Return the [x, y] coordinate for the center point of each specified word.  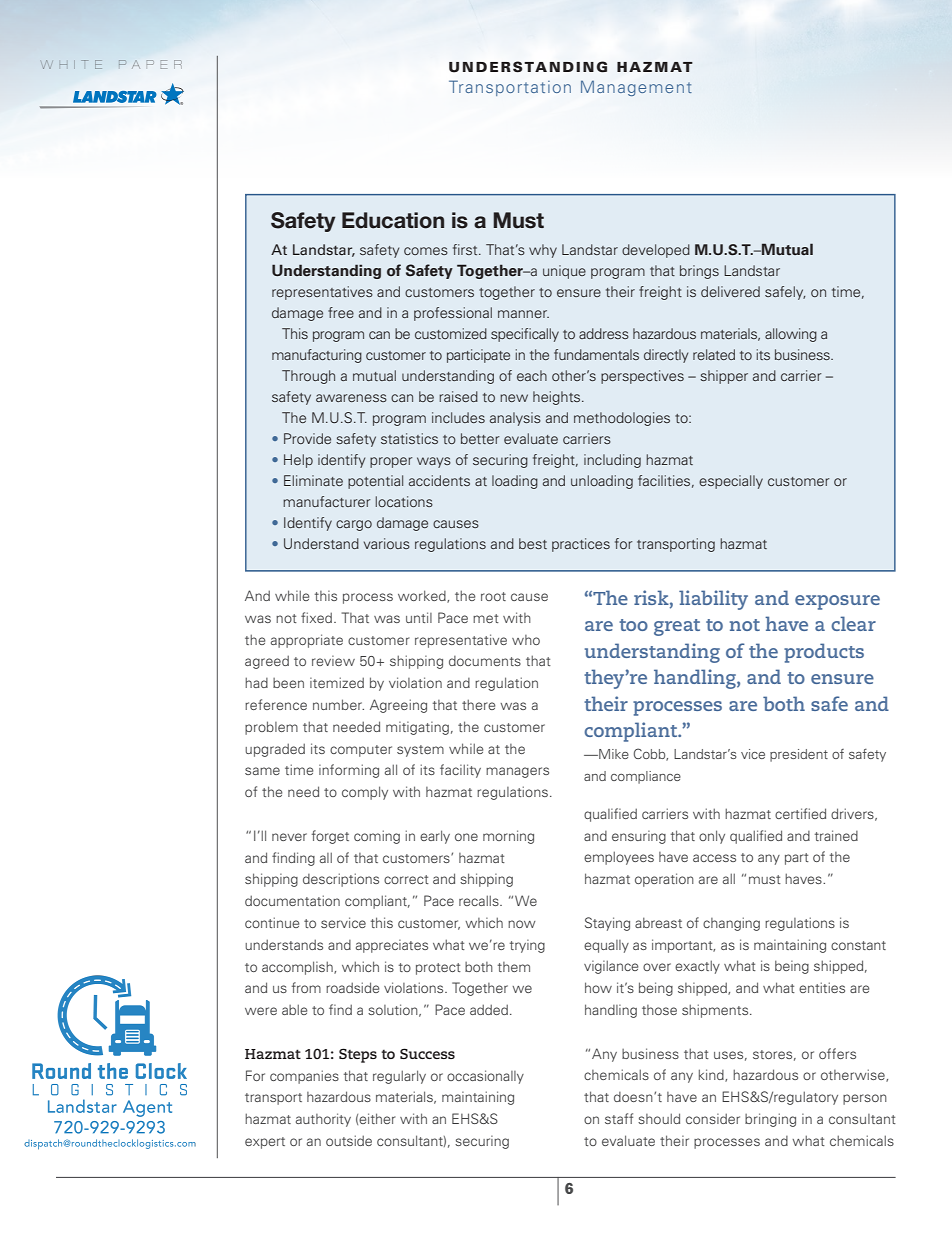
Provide [307, 438]
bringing [770, 1120]
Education [393, 220]
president [799, 755]
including [612, 461]
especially [731, 482]
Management [636, 88]
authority [323, 1120]
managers [517, 772]
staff [619, 1118]
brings [699, 272]
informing [349, 771]
